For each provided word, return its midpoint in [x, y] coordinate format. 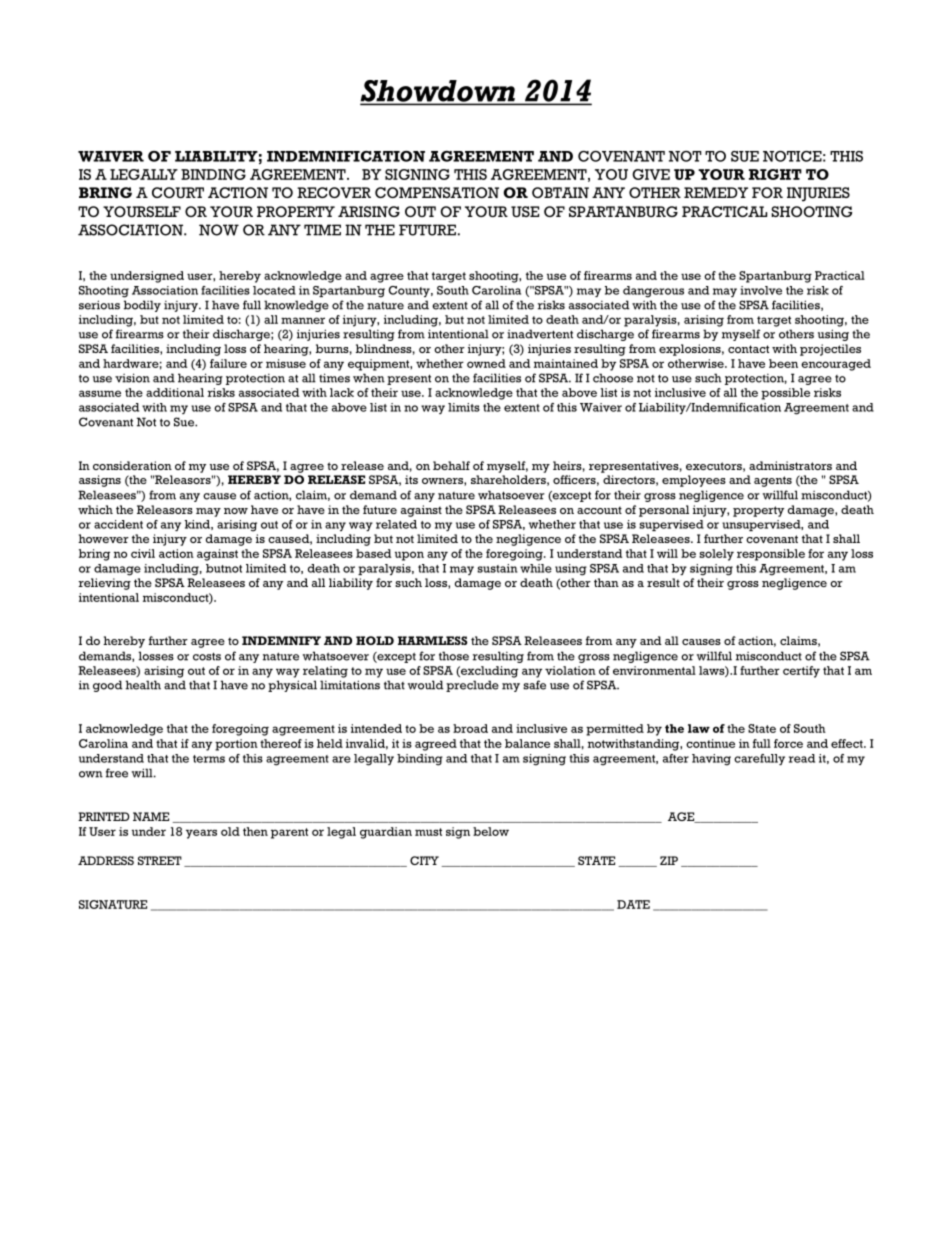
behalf [451, 465]
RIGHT [775, 174]
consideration [132, 465]
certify [801, 672]
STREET [160, 860]
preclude [472, 686]
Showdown [438, 92]
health [143, 685]
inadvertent [540, 334]
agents [773, 481]
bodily [142, 306]
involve [761, 290]
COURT [178, 192]
